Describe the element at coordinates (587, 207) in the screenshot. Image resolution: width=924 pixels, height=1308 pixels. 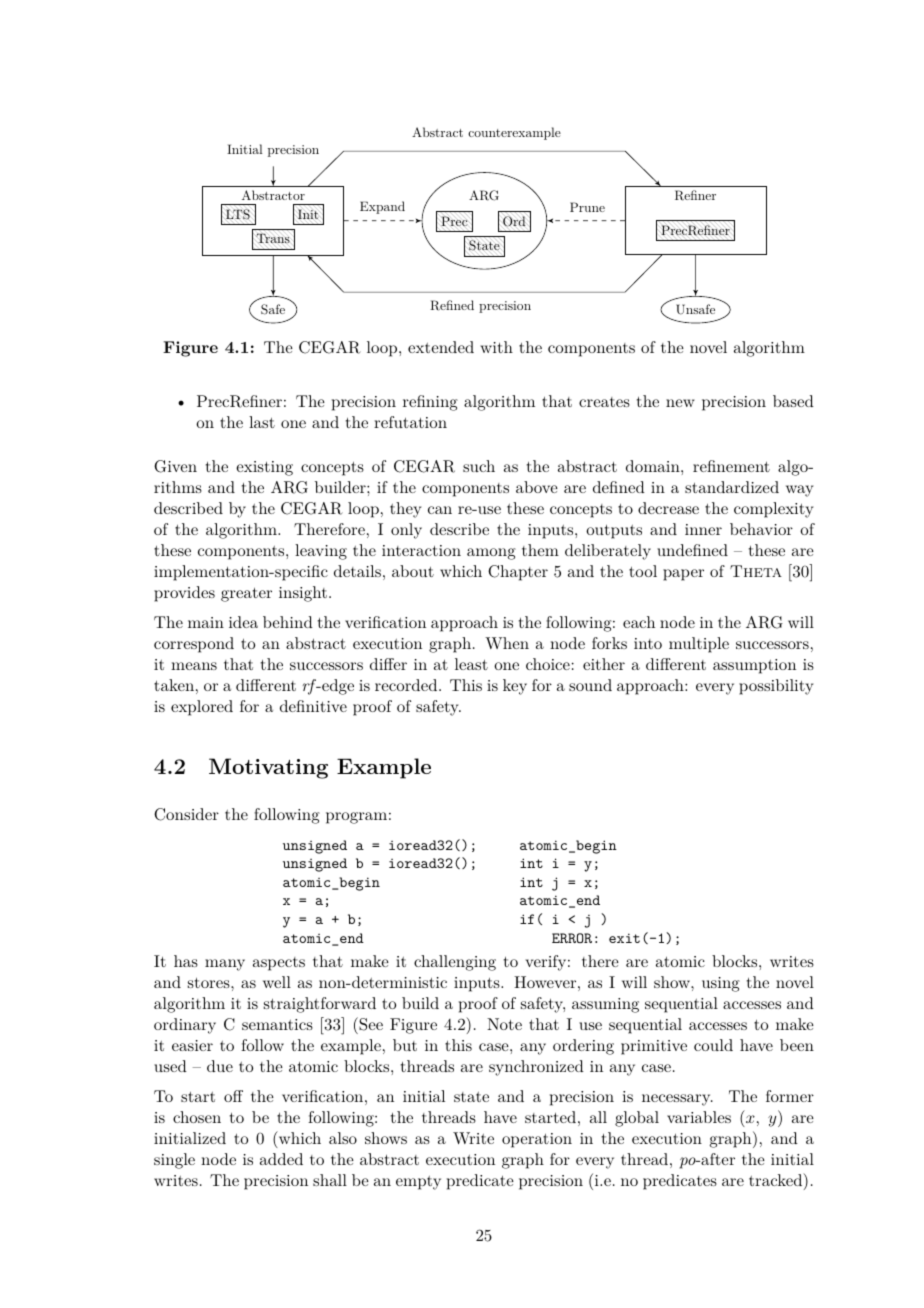
I see `Prune` at that location.
